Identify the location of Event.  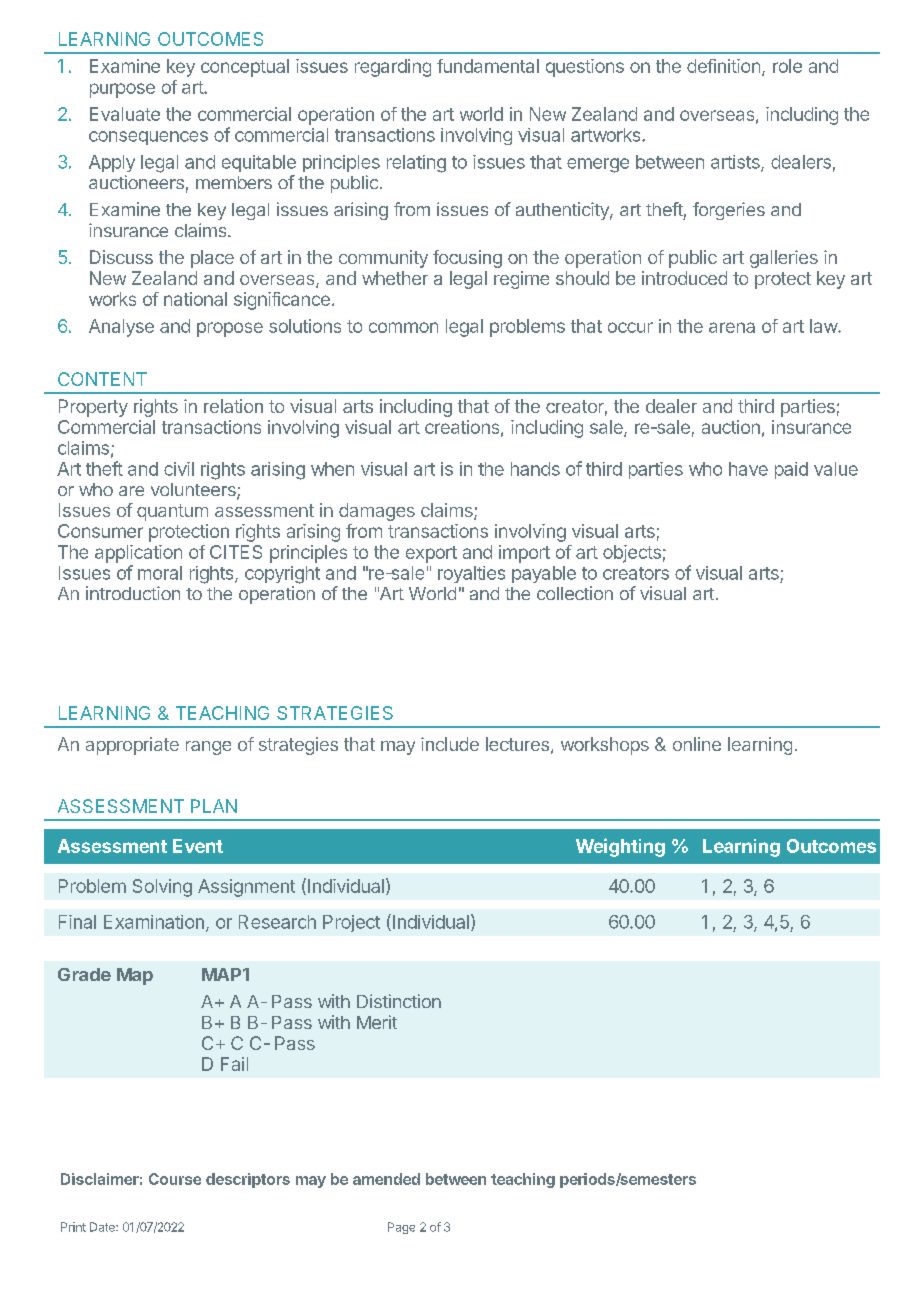
(198, 846).
